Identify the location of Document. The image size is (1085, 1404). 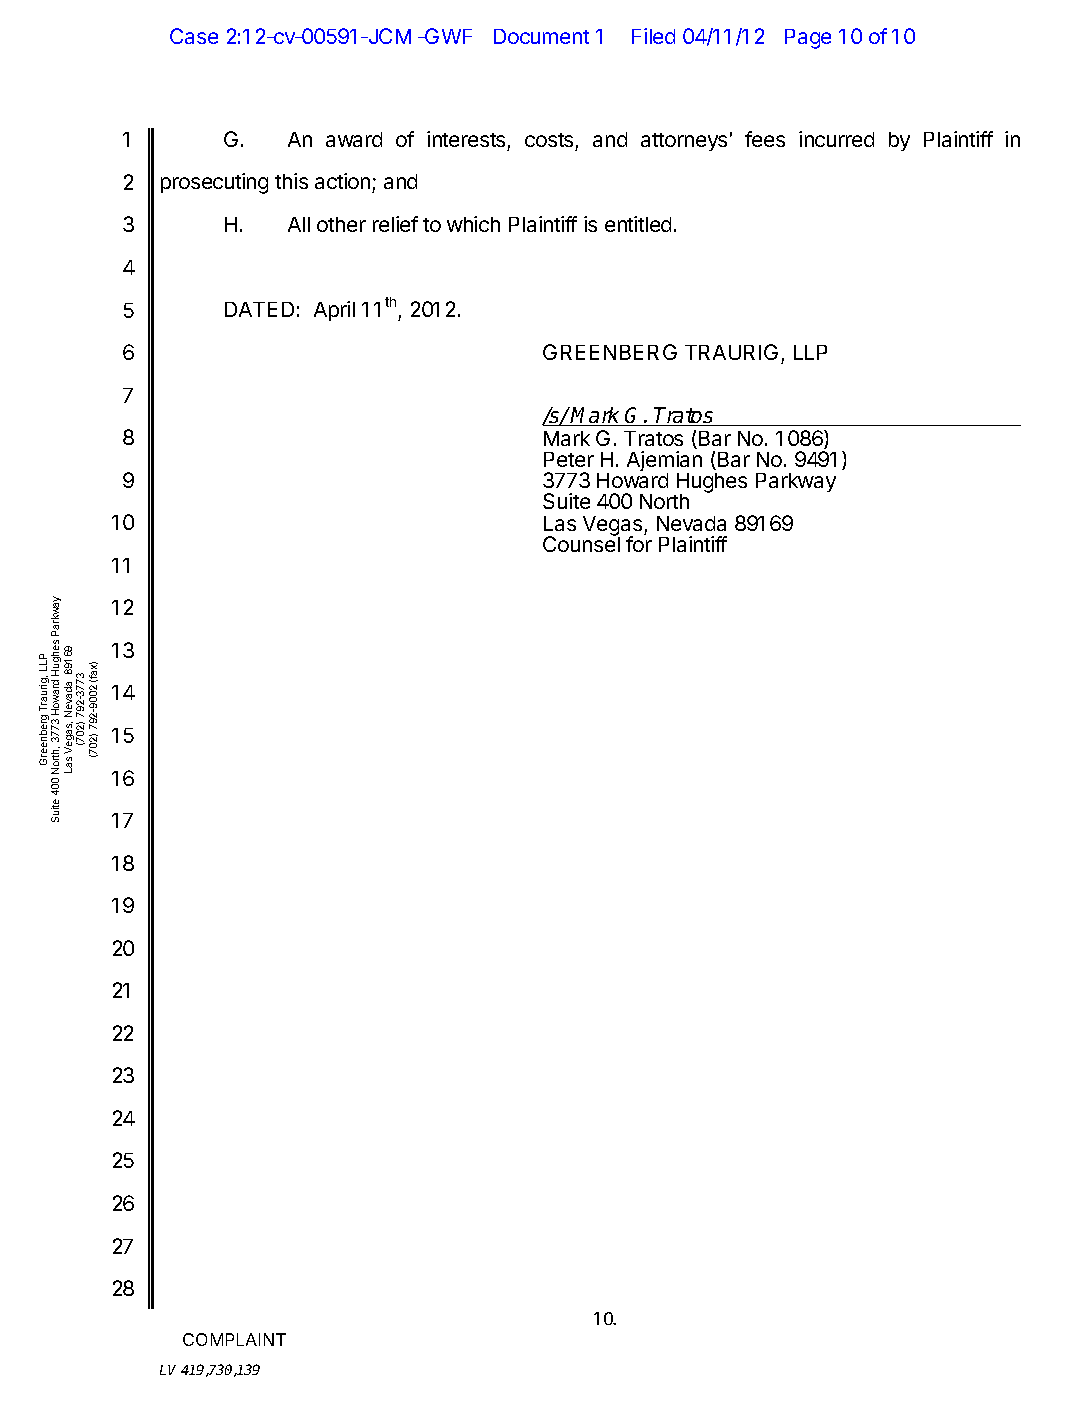
(541, 36).
